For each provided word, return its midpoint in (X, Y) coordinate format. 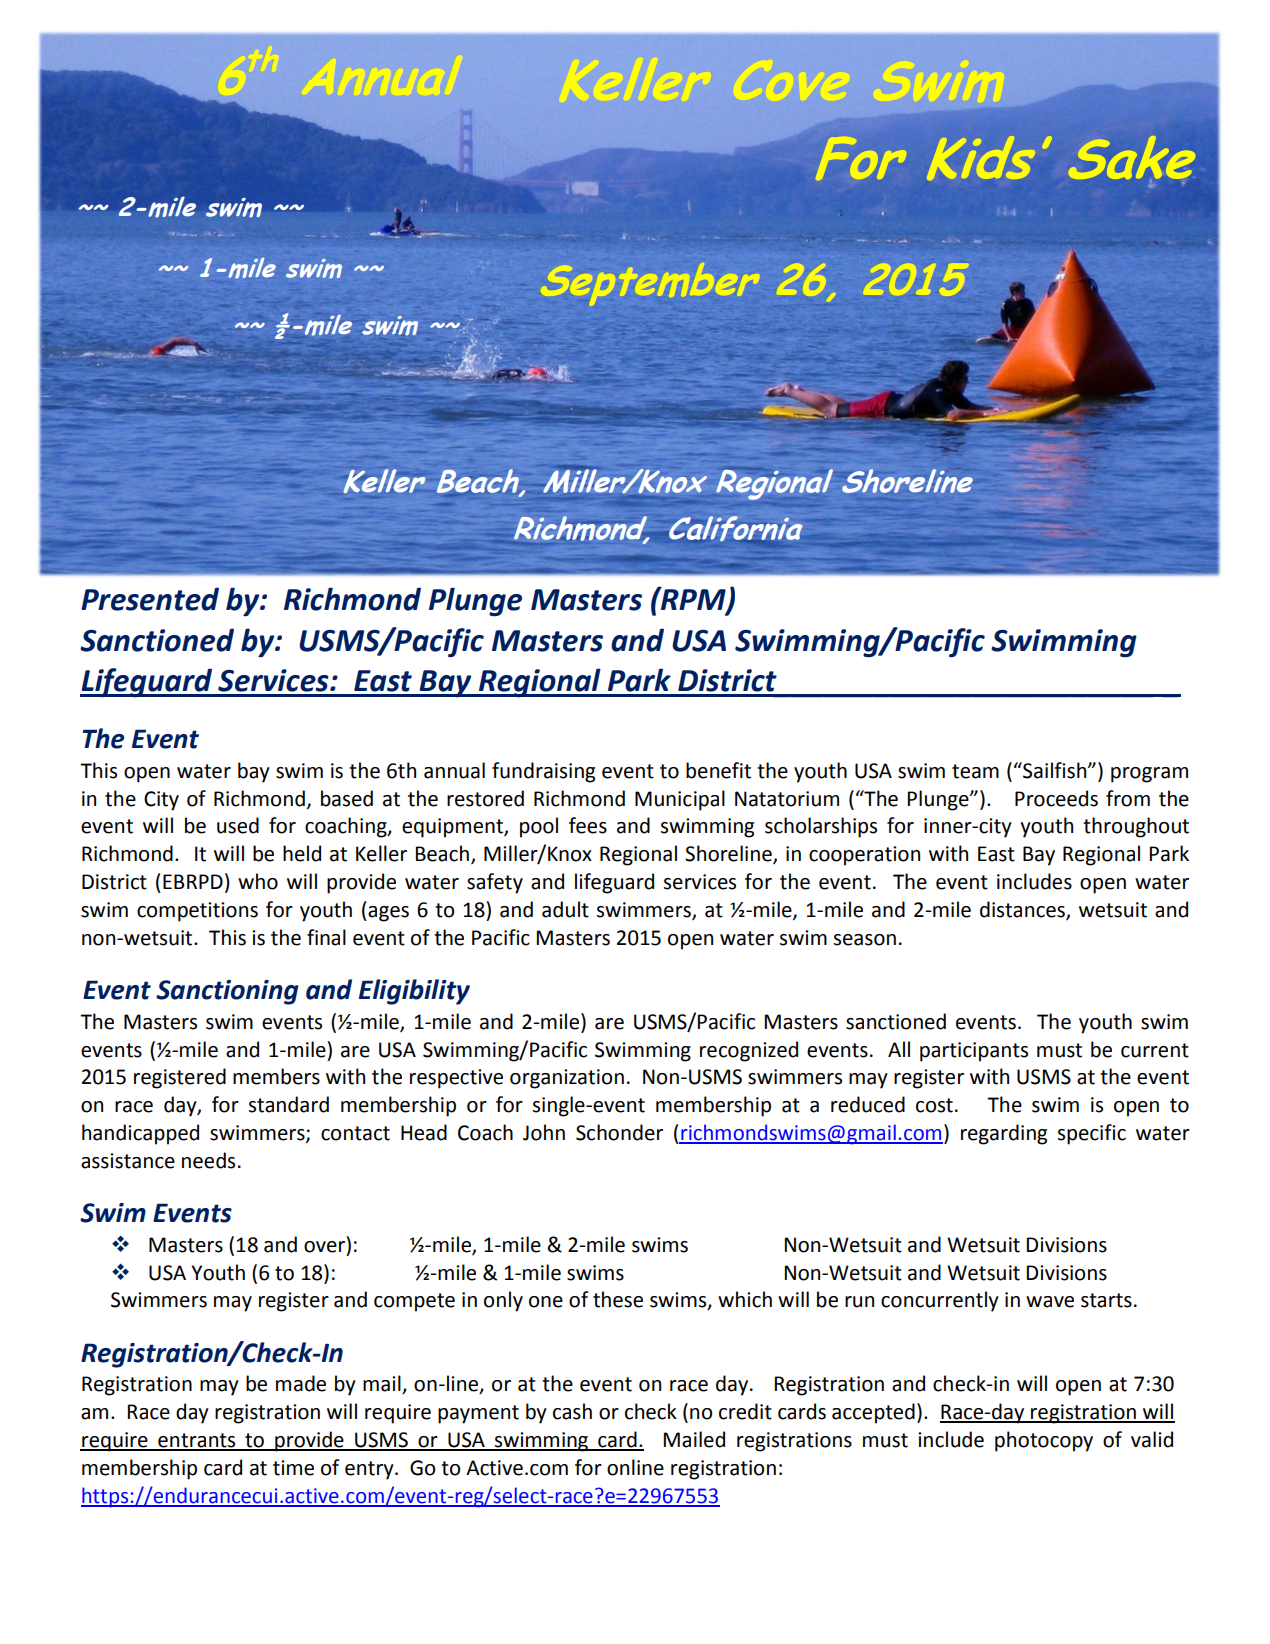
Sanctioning (227, 992)
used (238, 825)
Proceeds (1056, 798)
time (293, 1468)
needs (208, 1160)
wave (1050, 1302)
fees (588, 825)
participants (974, 1052)
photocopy (1044, 1441)
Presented (150, 599)
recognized (749, 1051)
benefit (718, 770)
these (618, 1299)
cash (572, 1411)
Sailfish (1055, 770)
